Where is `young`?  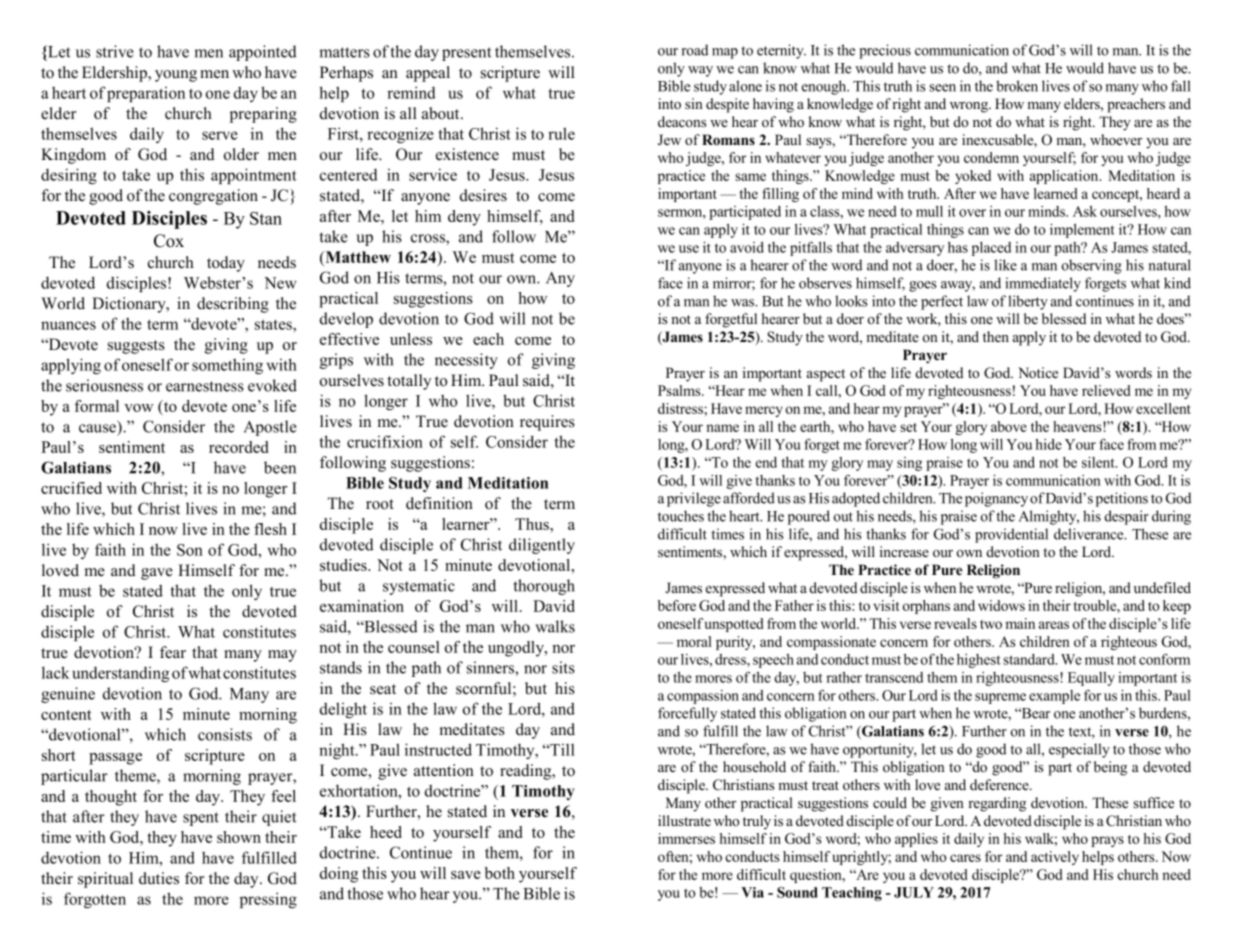
young is located at coordinates (176, 76).
